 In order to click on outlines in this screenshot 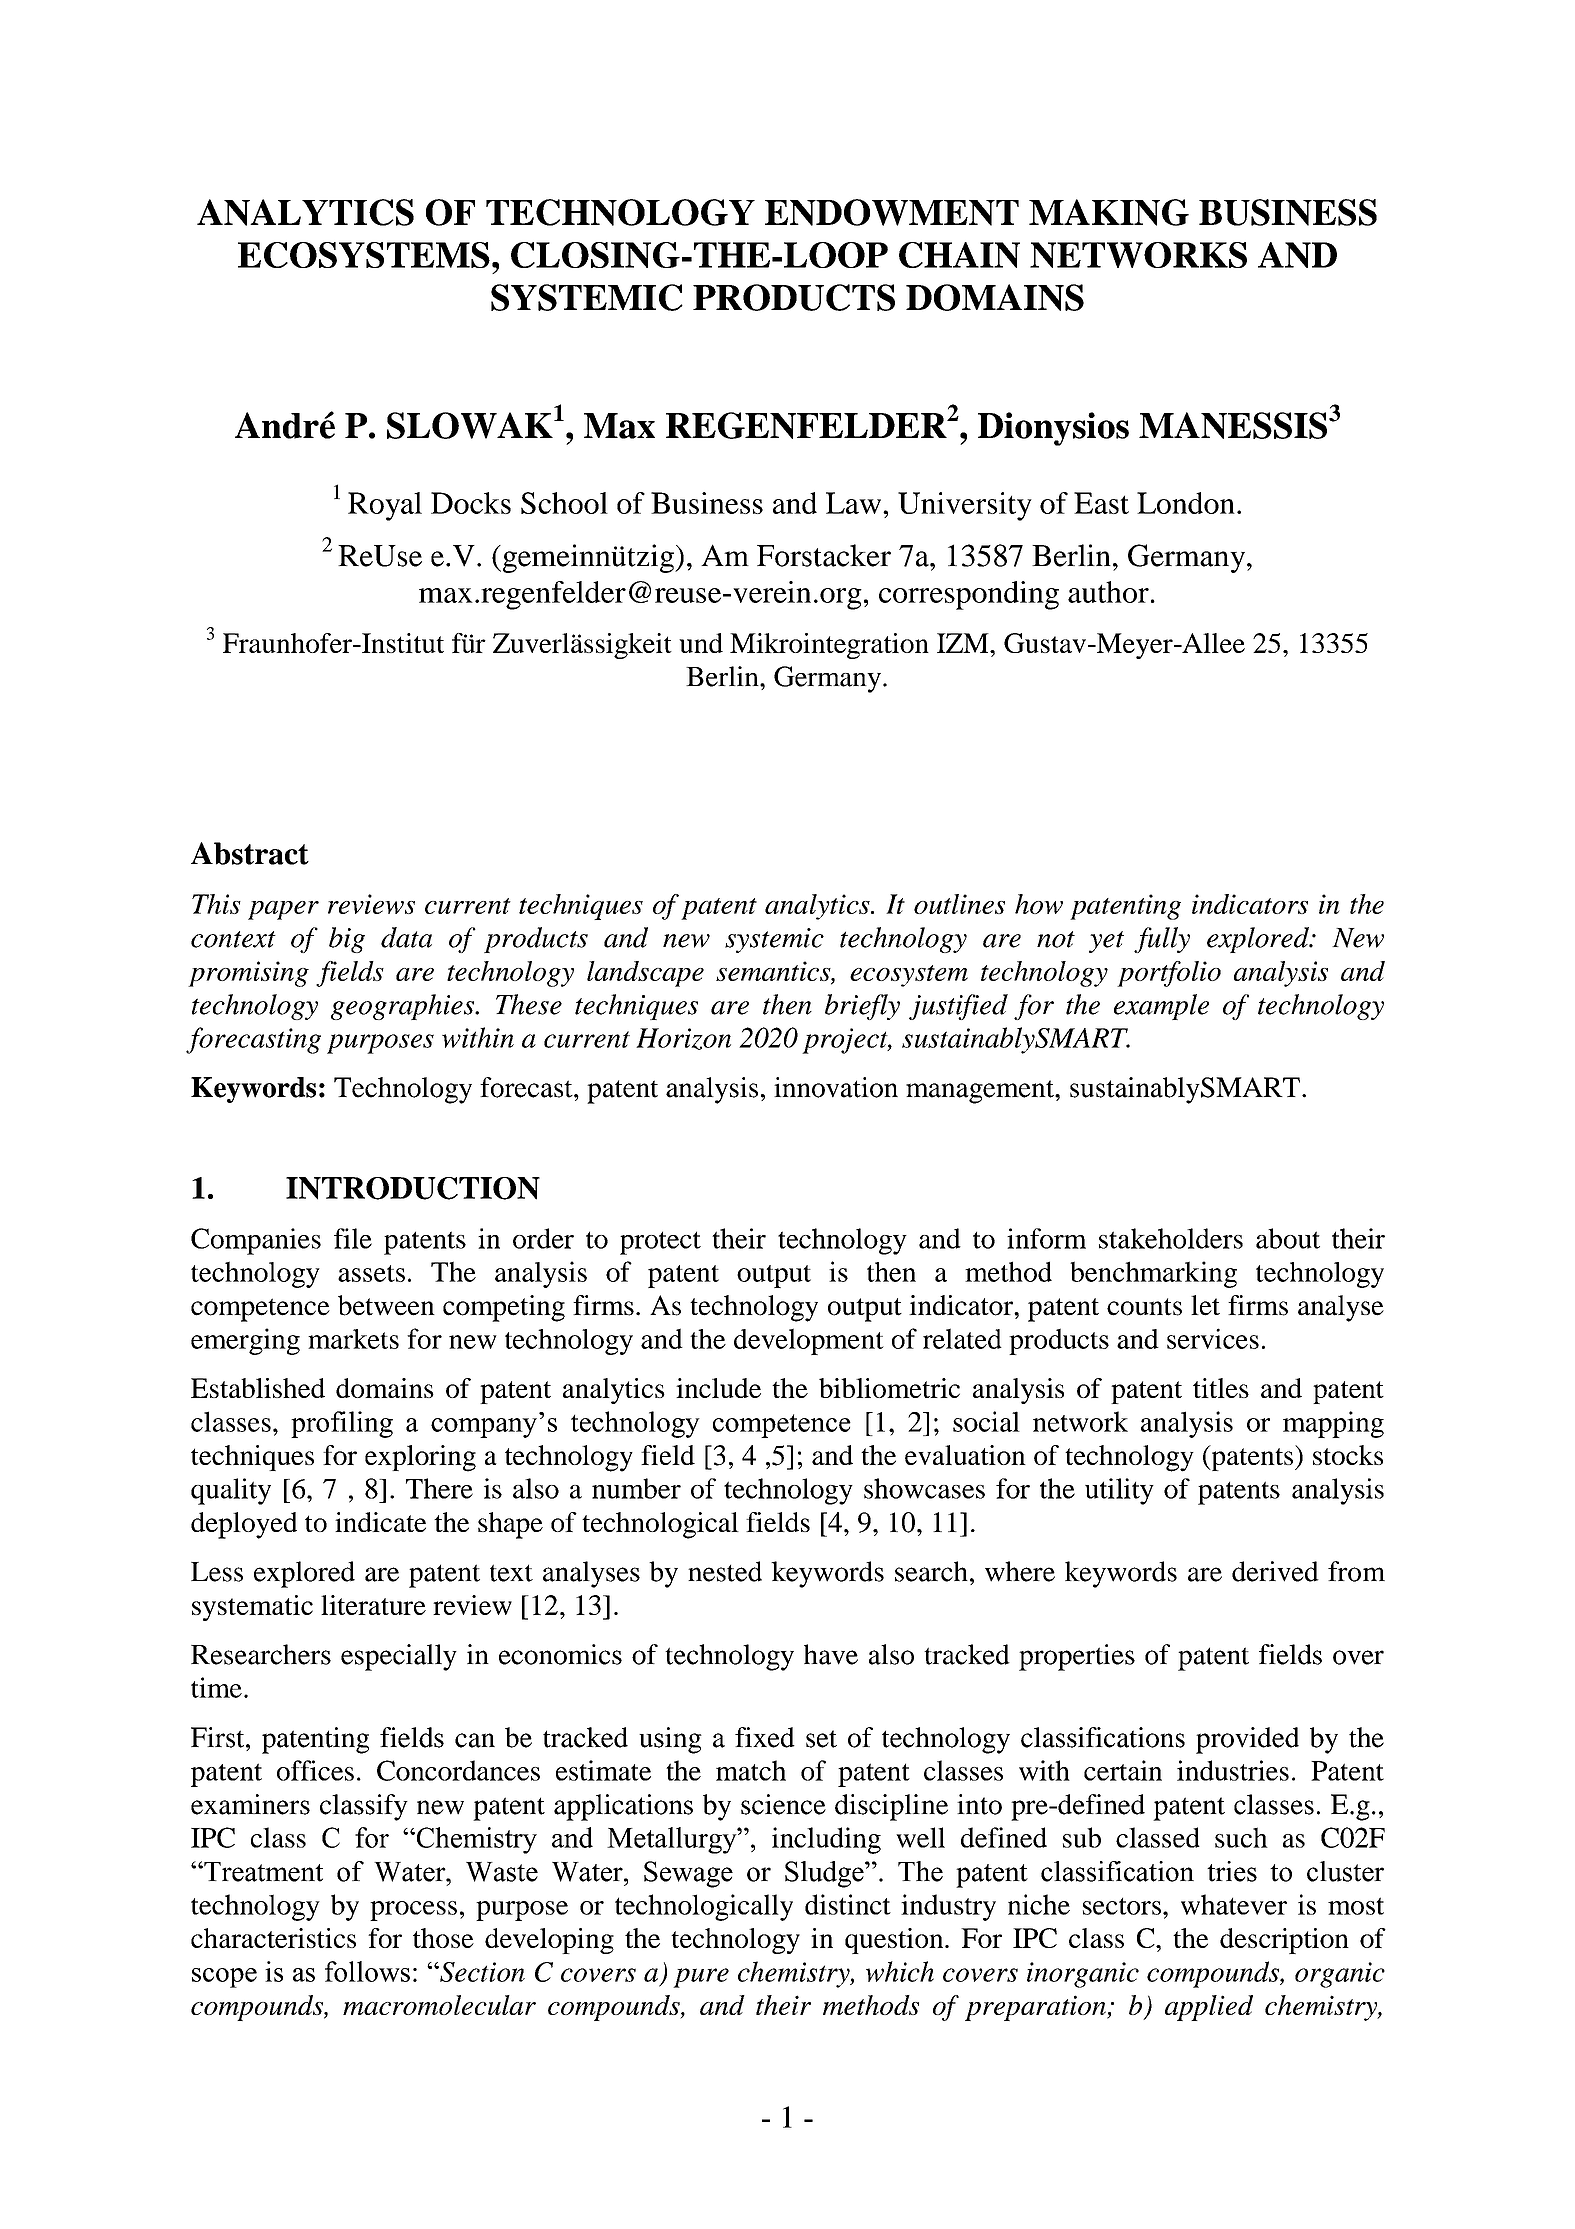, I will do `click(959, 904)`.
